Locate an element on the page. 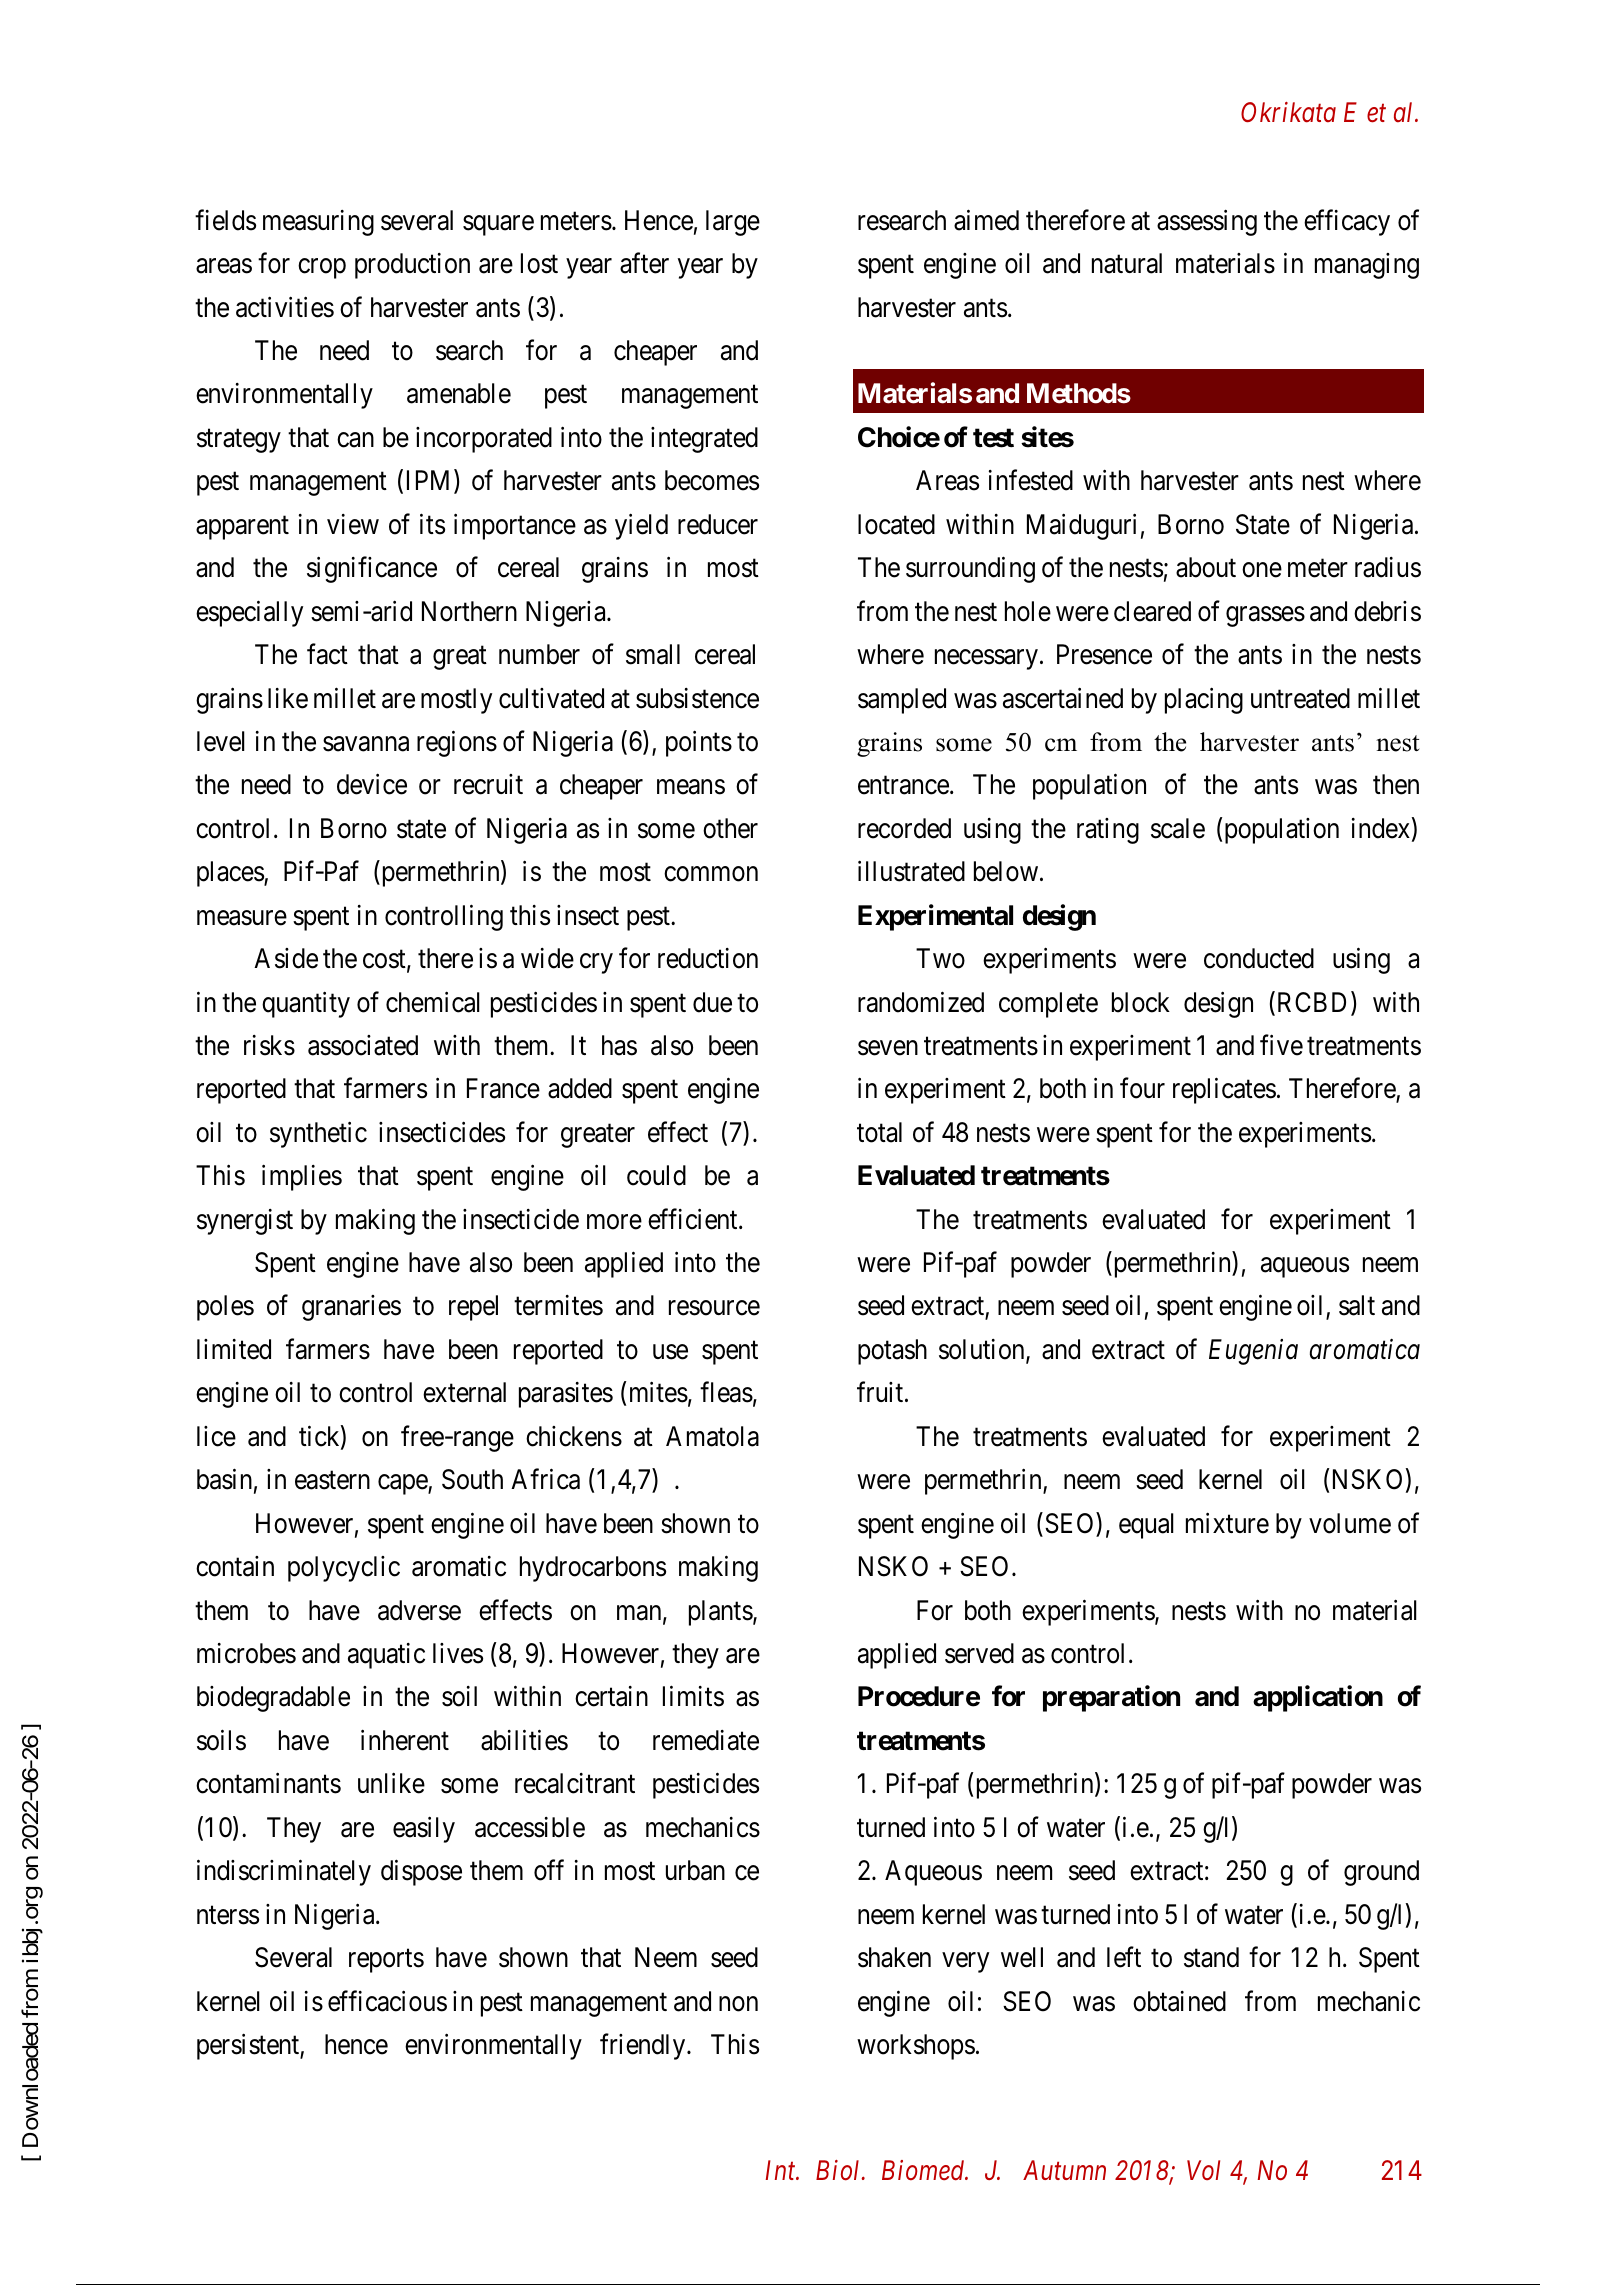  efficacious is located at coordinates (387, 2001).
